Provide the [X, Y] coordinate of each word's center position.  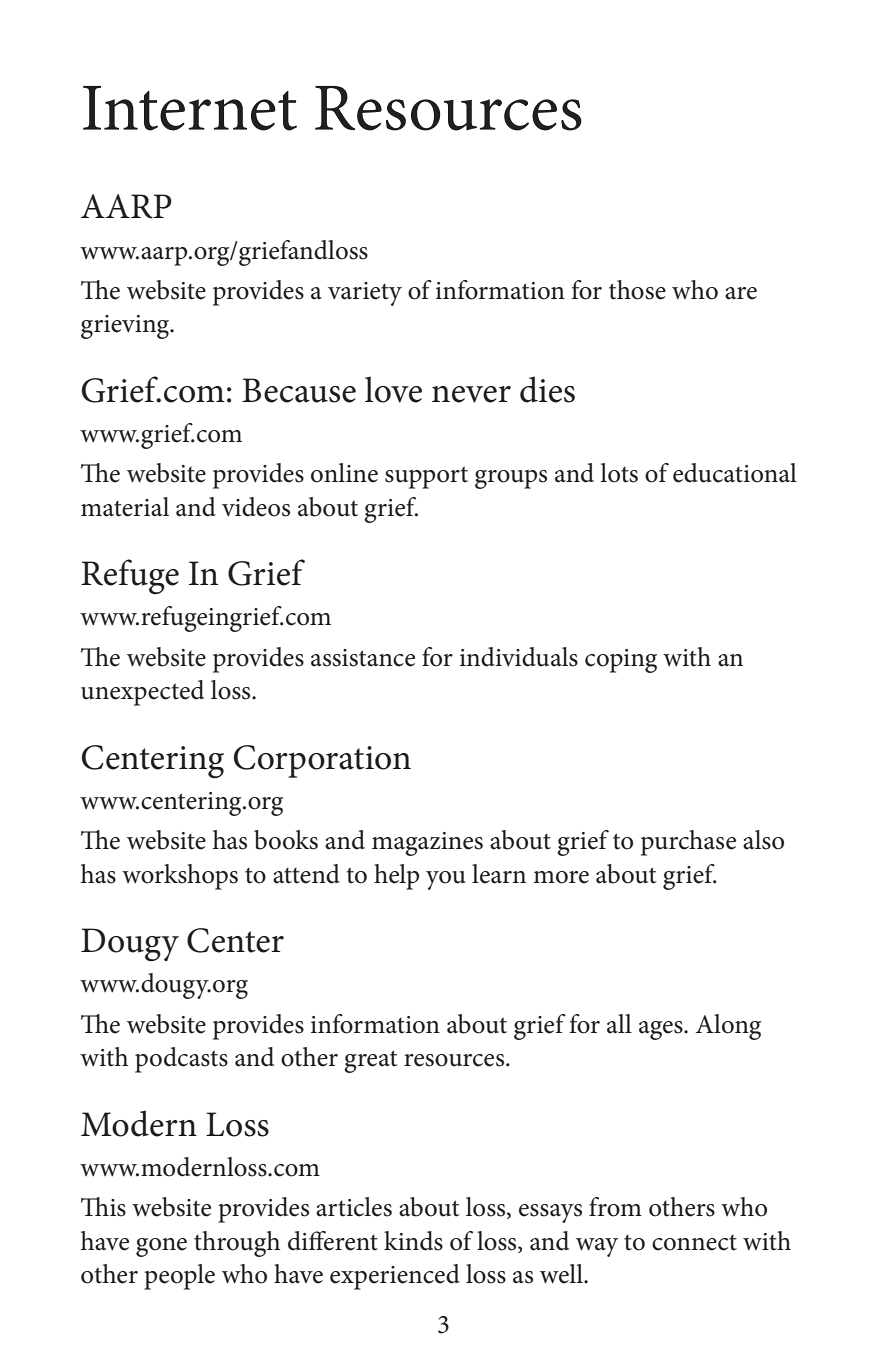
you [446, 880]
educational [735, 473]
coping [621, 661]
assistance [363, 658]
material [125, 507]
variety [365, 294]
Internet [190, 108]
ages [662, 1030]
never [471, 394]
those [637, 290]
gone [161, 1247]
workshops [180, 877]
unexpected [142, 693]
